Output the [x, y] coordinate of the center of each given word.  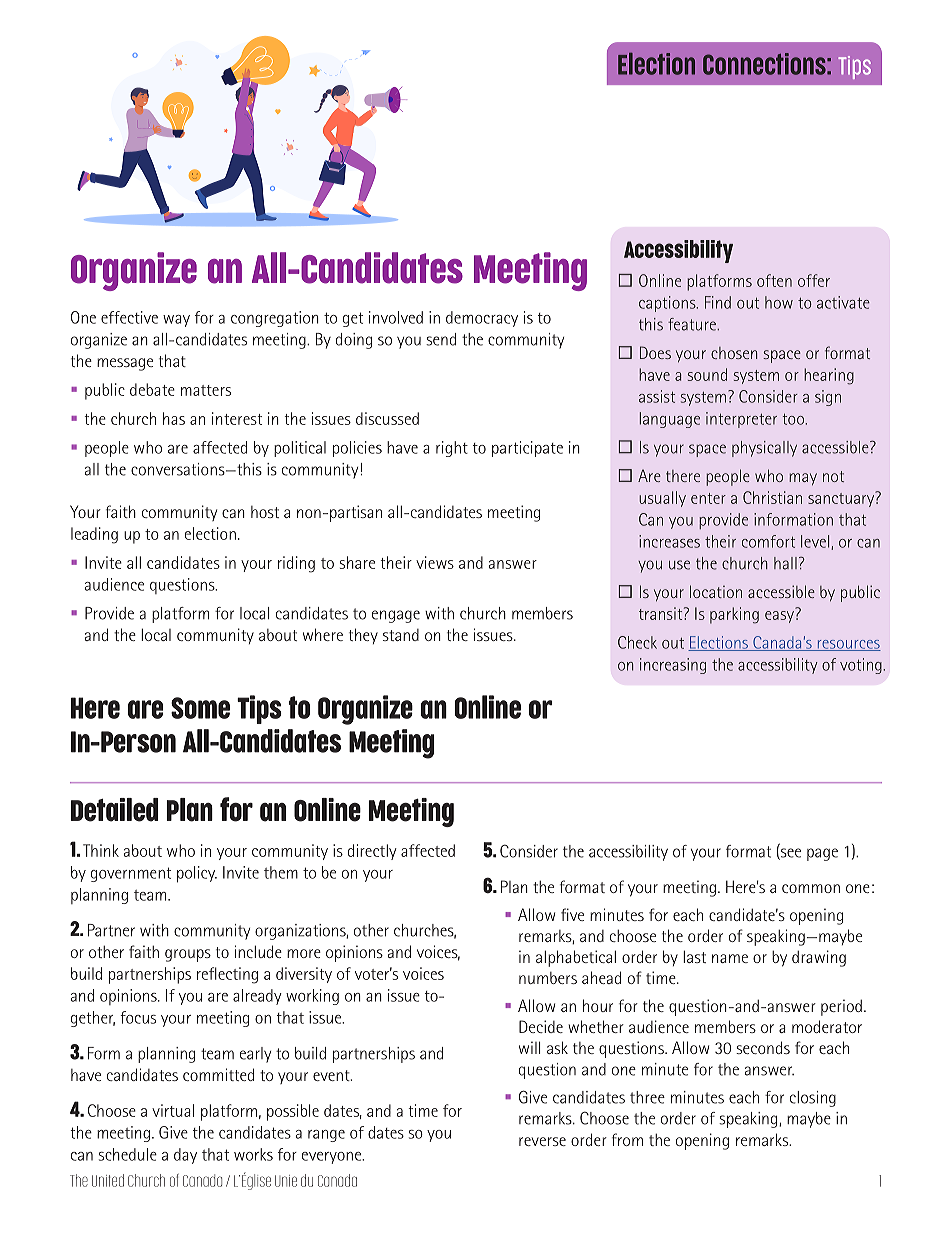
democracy [482, 319]
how [779, 302]
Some [200, 708]
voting [862, 666]
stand [401, 635]
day [185, 1156]
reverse [542, 1141]
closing [813, 1099]
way [176, 321]
